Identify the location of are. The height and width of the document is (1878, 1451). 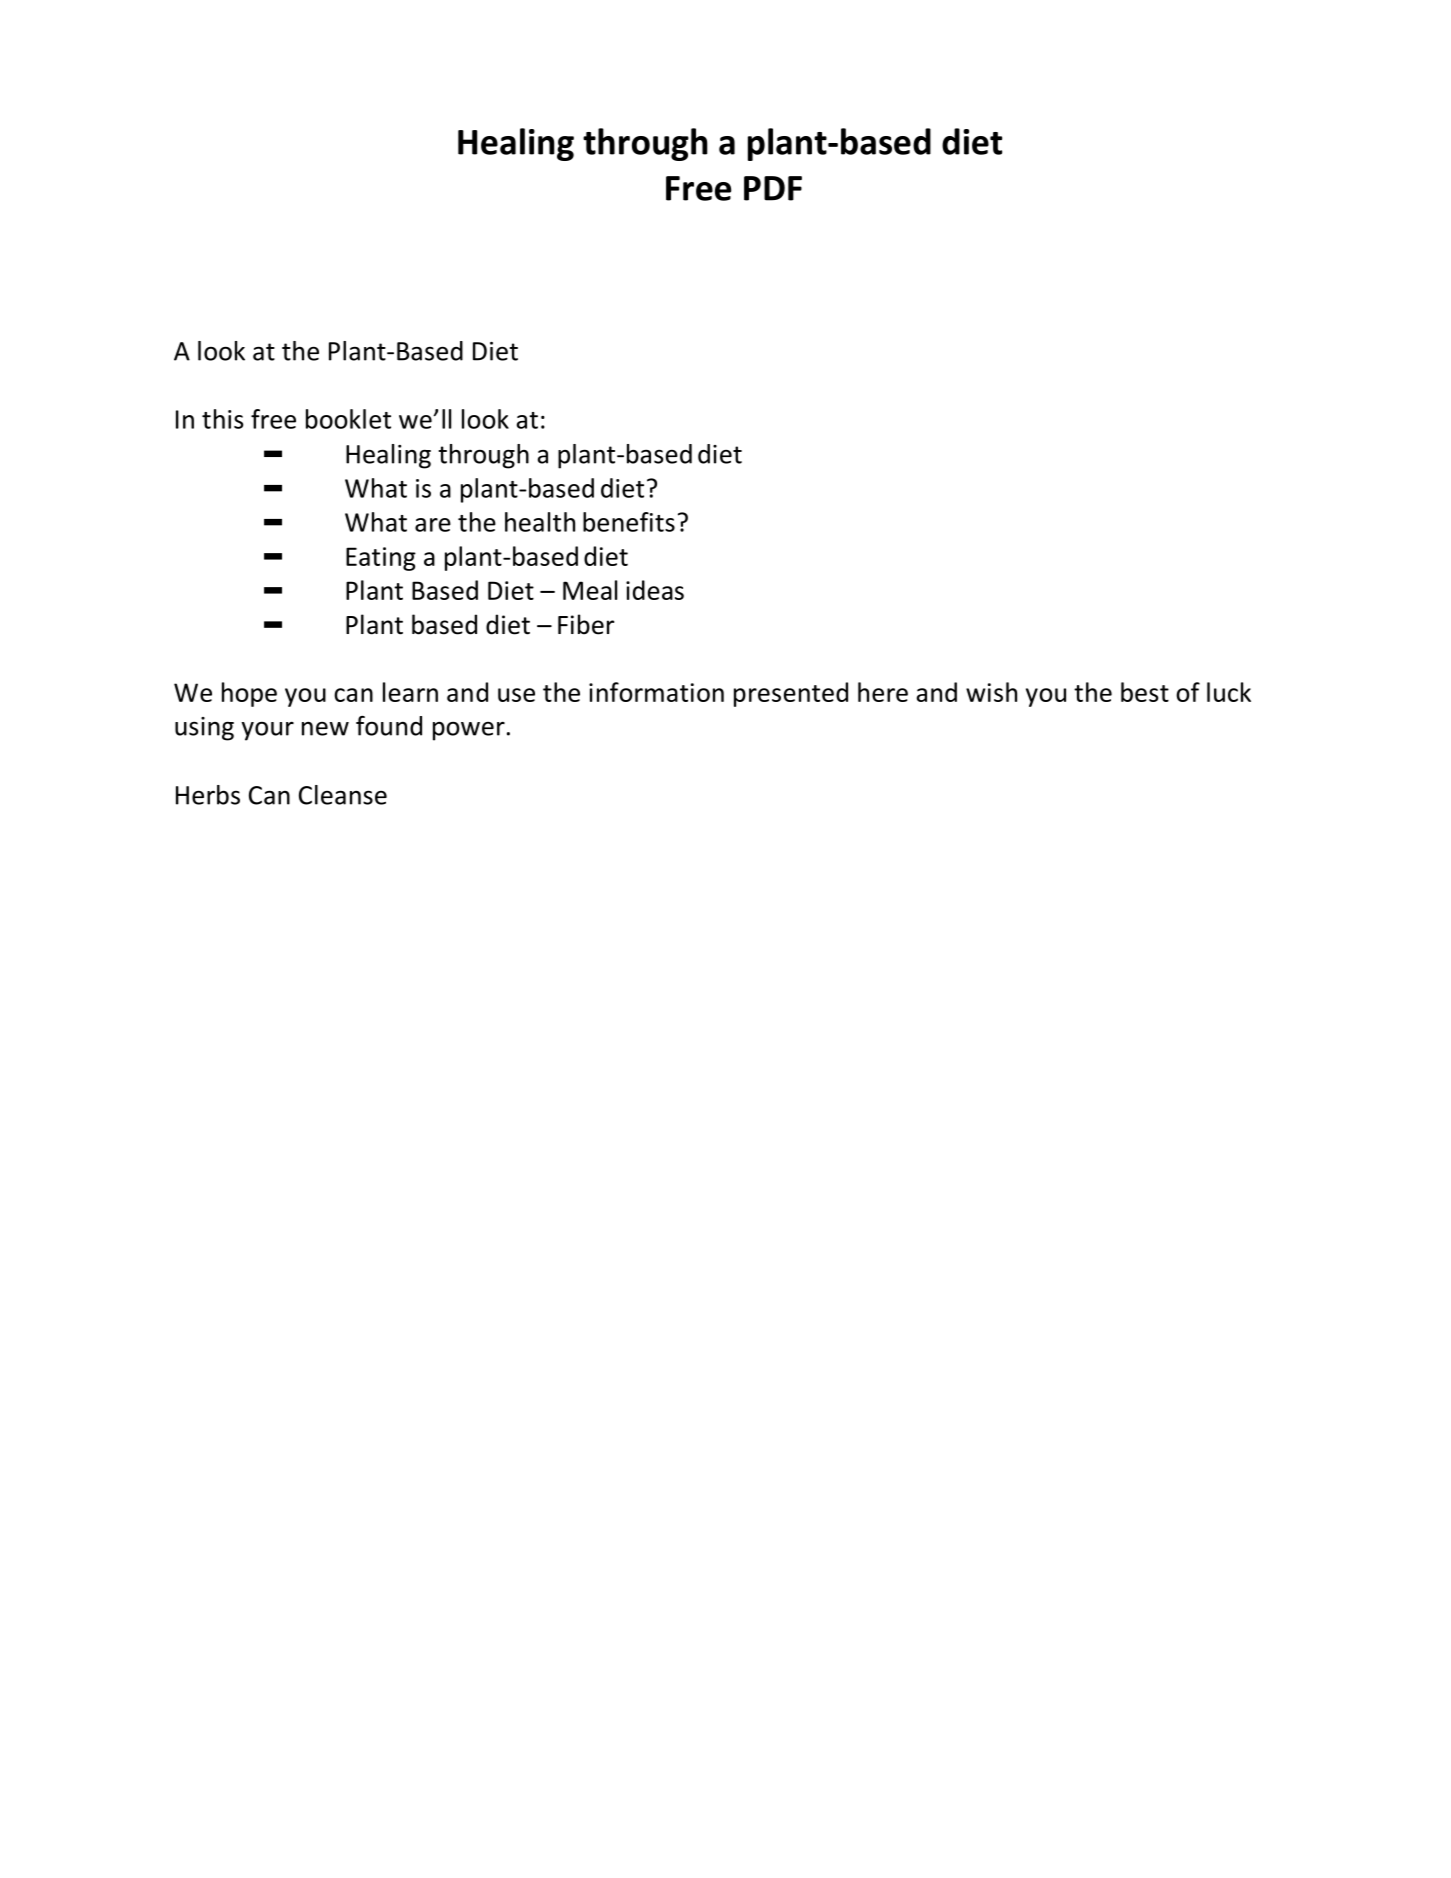
(433, 525).
